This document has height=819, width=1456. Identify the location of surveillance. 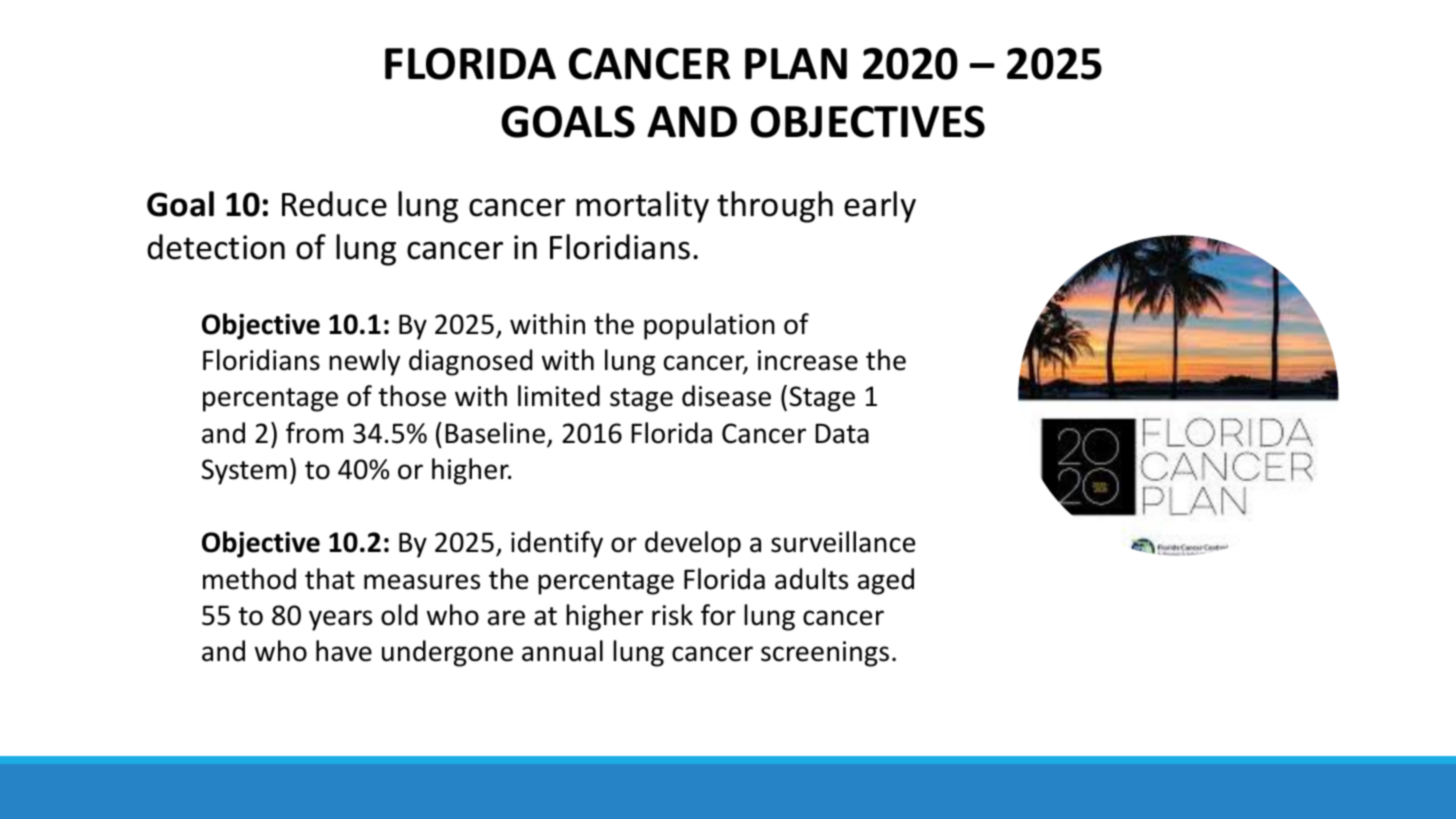
(843, 542).
